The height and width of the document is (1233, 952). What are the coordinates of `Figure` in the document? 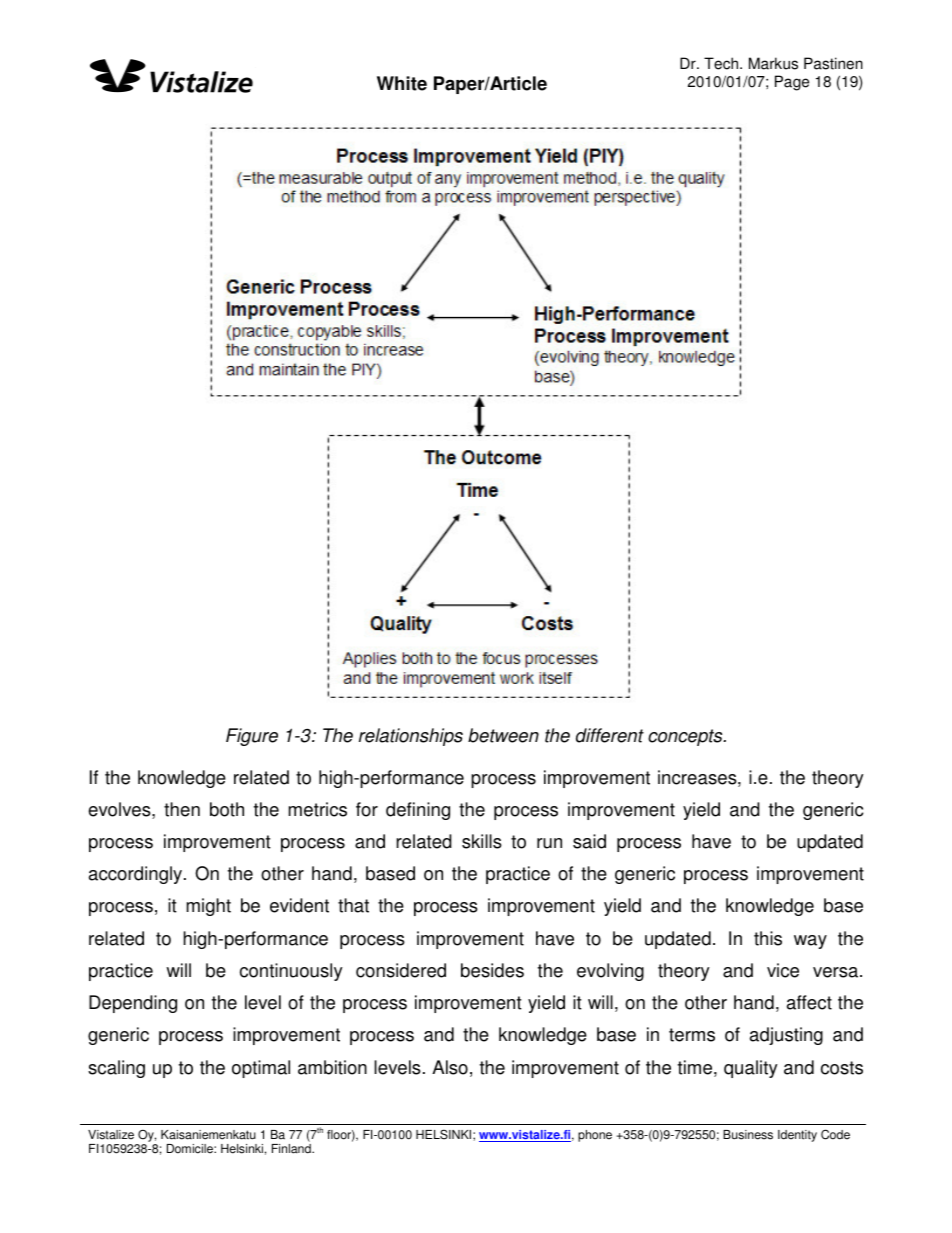 It's located at (252, 737).
